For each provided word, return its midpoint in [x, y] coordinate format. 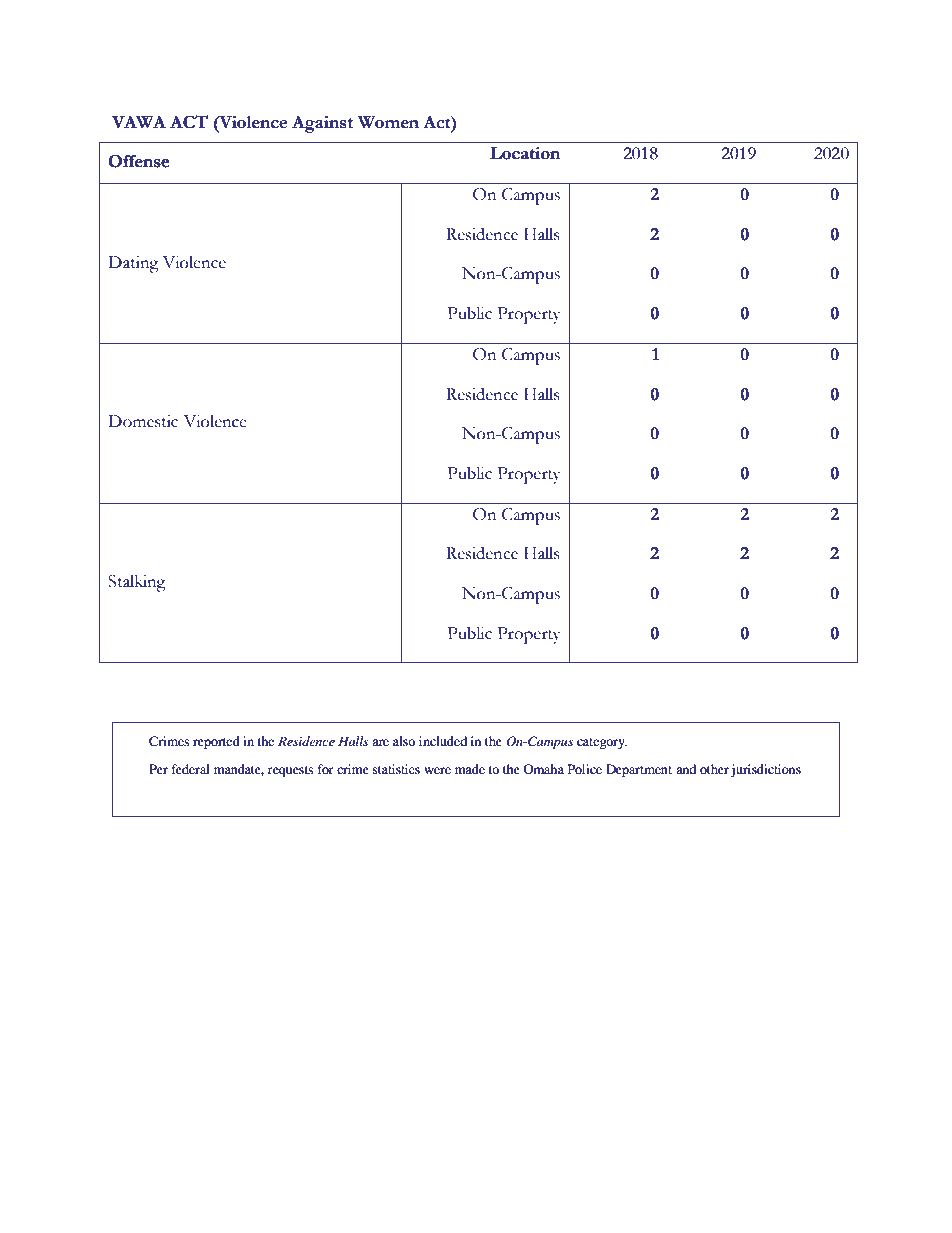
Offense [138, 161]
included [443, 741]
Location [525, 153]
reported [216, 742]
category [602, 743]
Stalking [137, 583]
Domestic [143, 421]
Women [388, 122]
